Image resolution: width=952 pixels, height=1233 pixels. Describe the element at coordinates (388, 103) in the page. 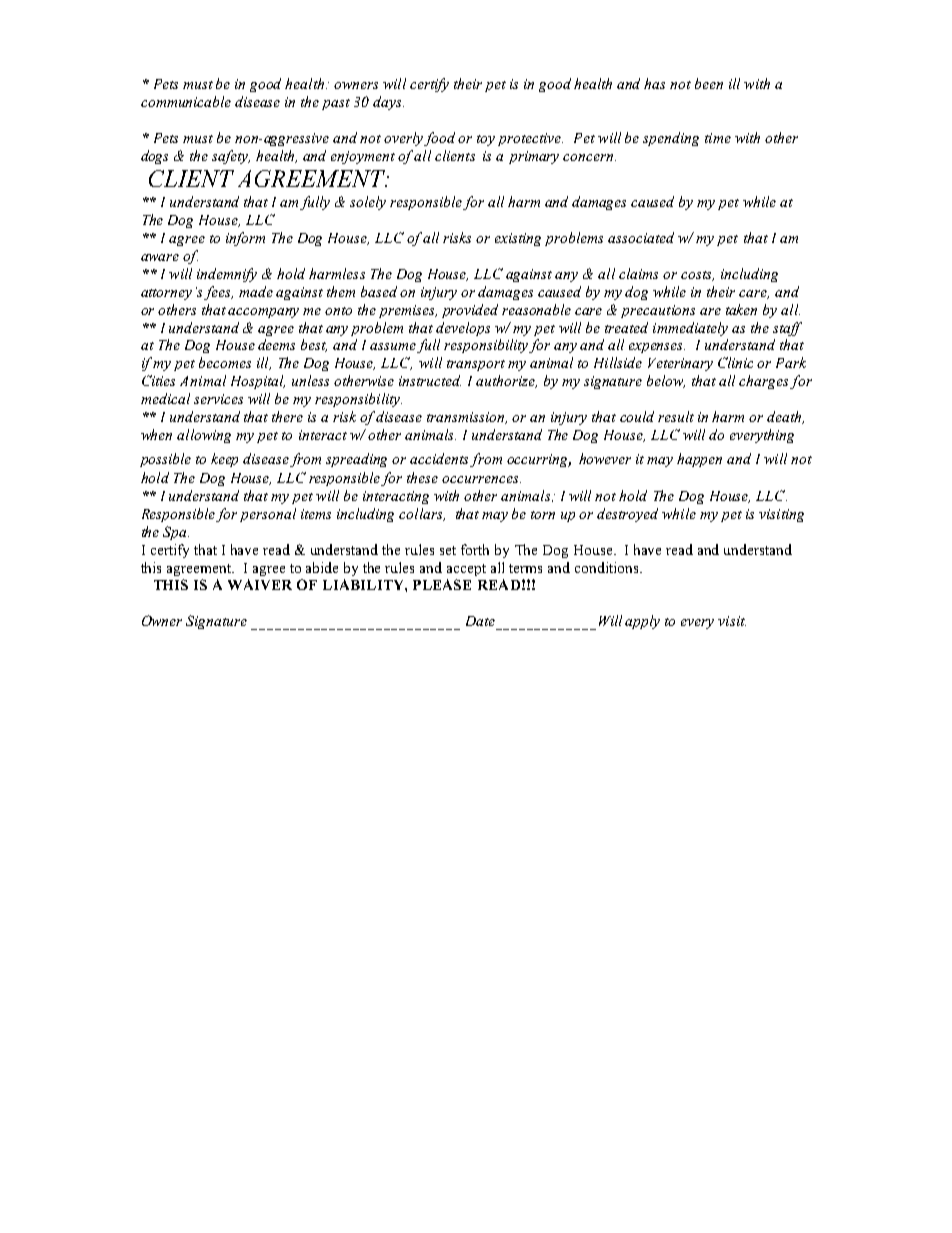

I see `days` at that location.
